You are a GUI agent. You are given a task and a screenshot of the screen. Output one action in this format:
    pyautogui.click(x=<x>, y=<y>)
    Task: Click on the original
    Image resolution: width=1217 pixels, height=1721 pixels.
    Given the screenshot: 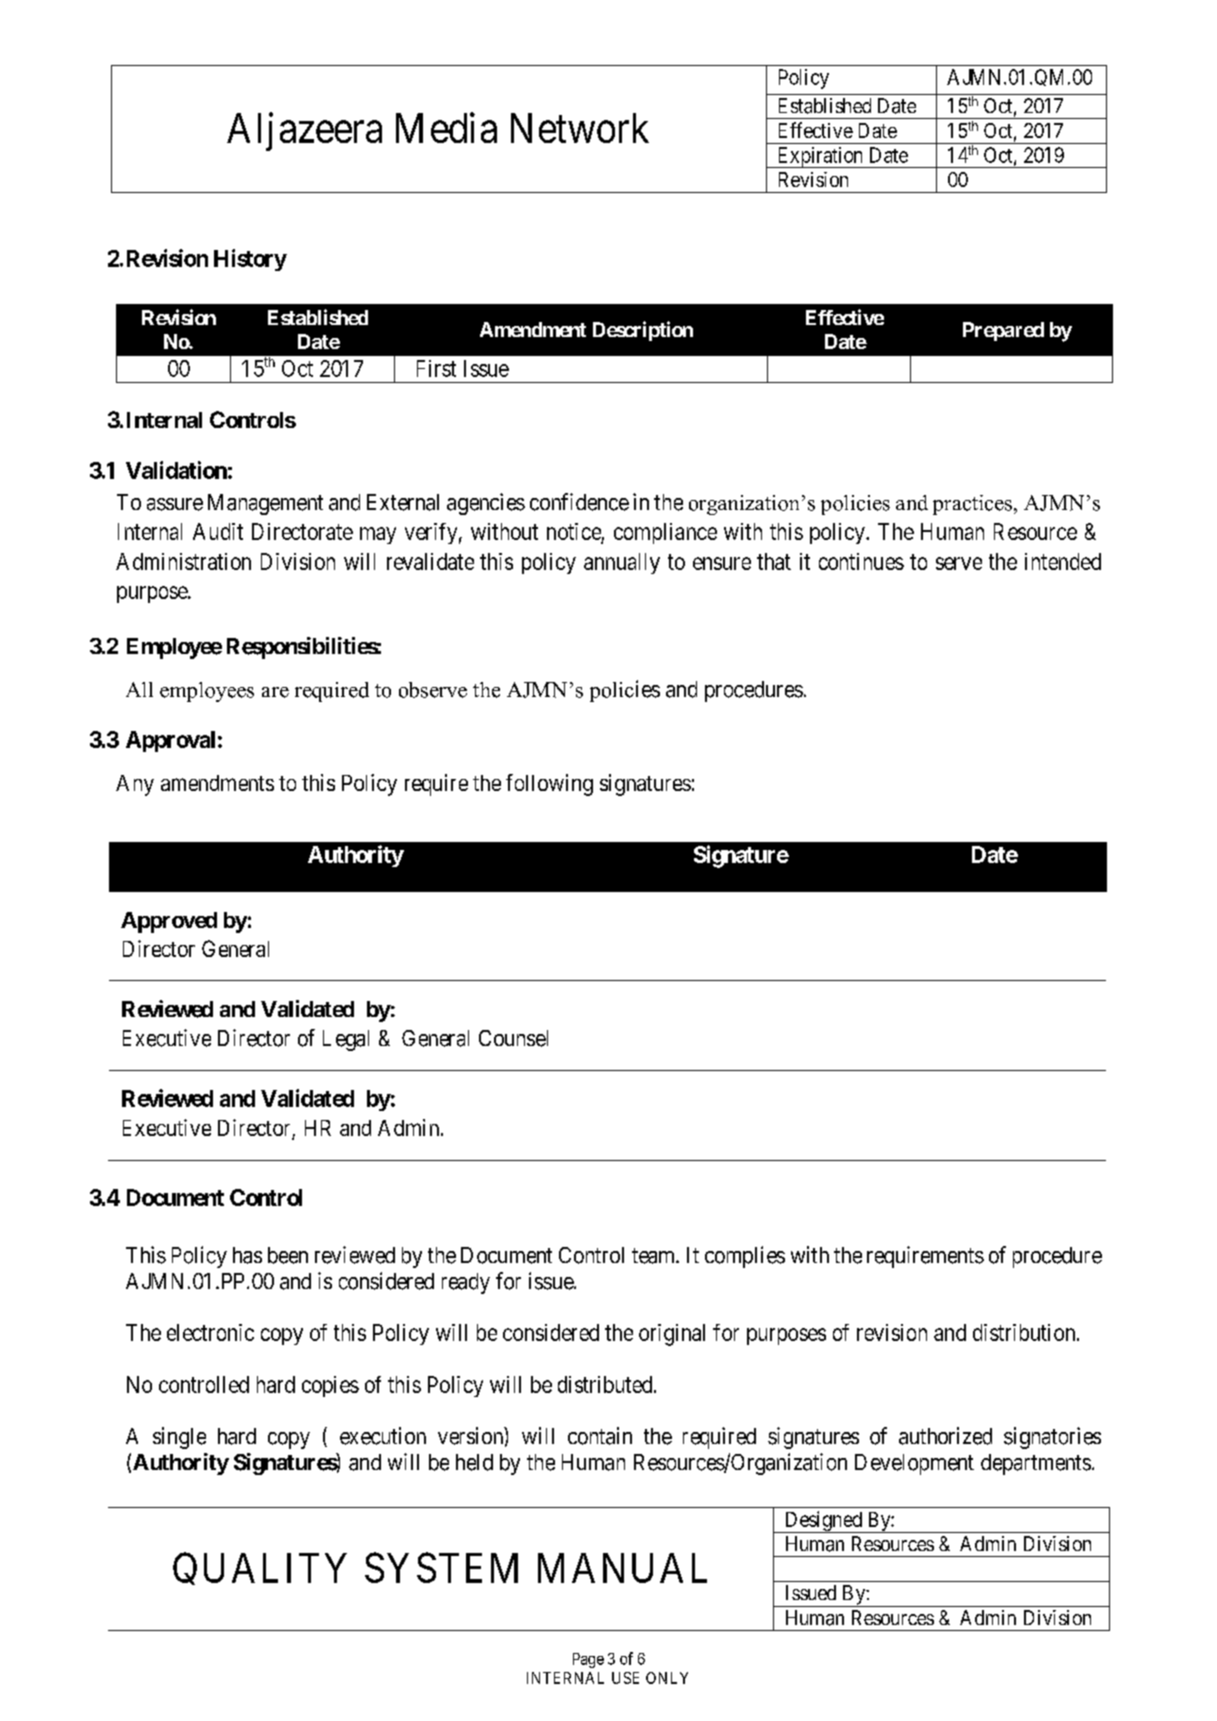 What is the action you would take?
    pyautogui.click(x=672, y=1335)
